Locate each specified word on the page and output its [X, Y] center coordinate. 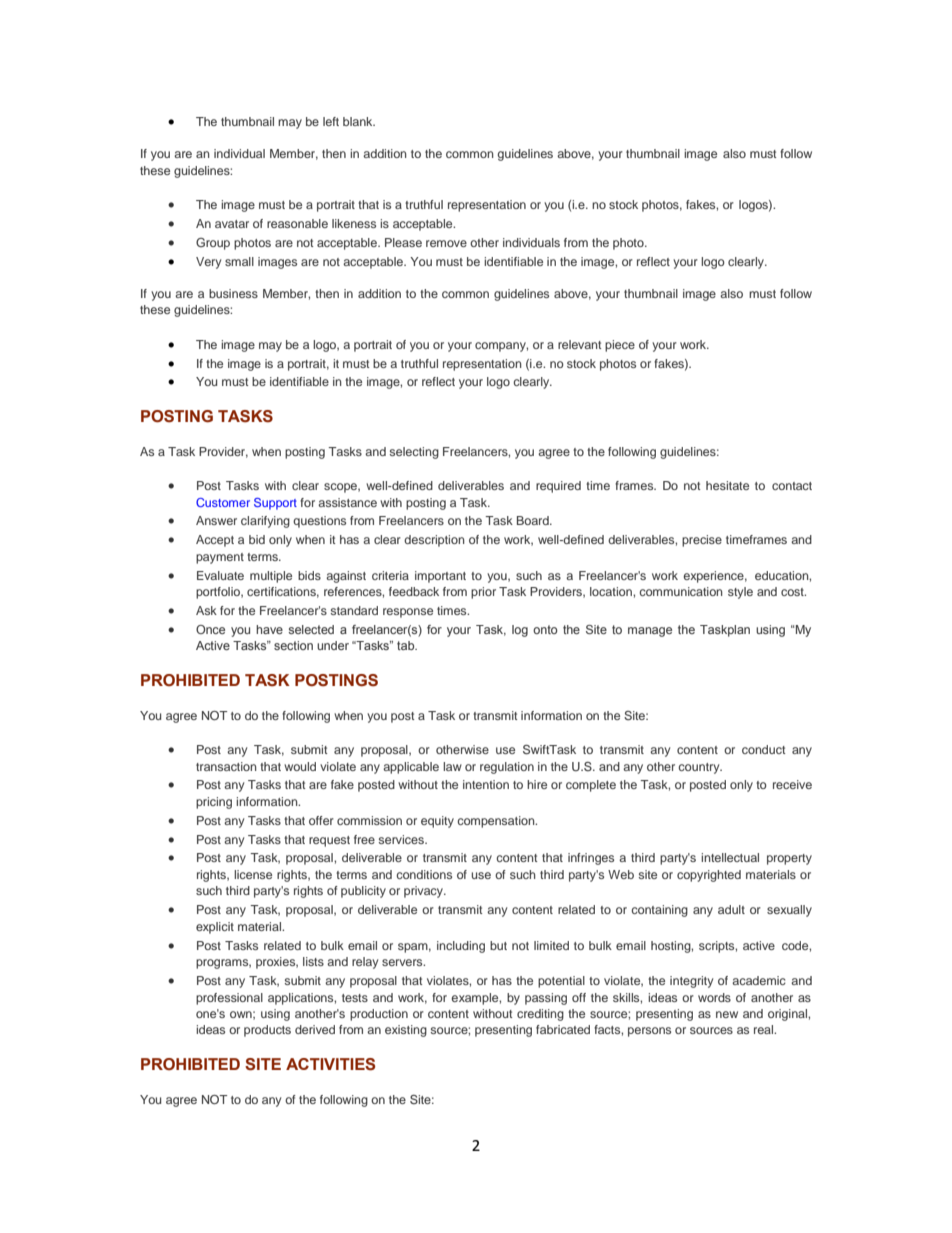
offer [321, 820]
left [331, 121]
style [740, 593]
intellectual [730, 857]
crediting [540, 1015]
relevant [580, 344]
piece [620, 346]
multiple [271, 577]
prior [483, 593]
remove [446, 243]
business [233, 293]
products [267, 1031]
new [727, 1014]
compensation [497, 822]
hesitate [727, 485]
